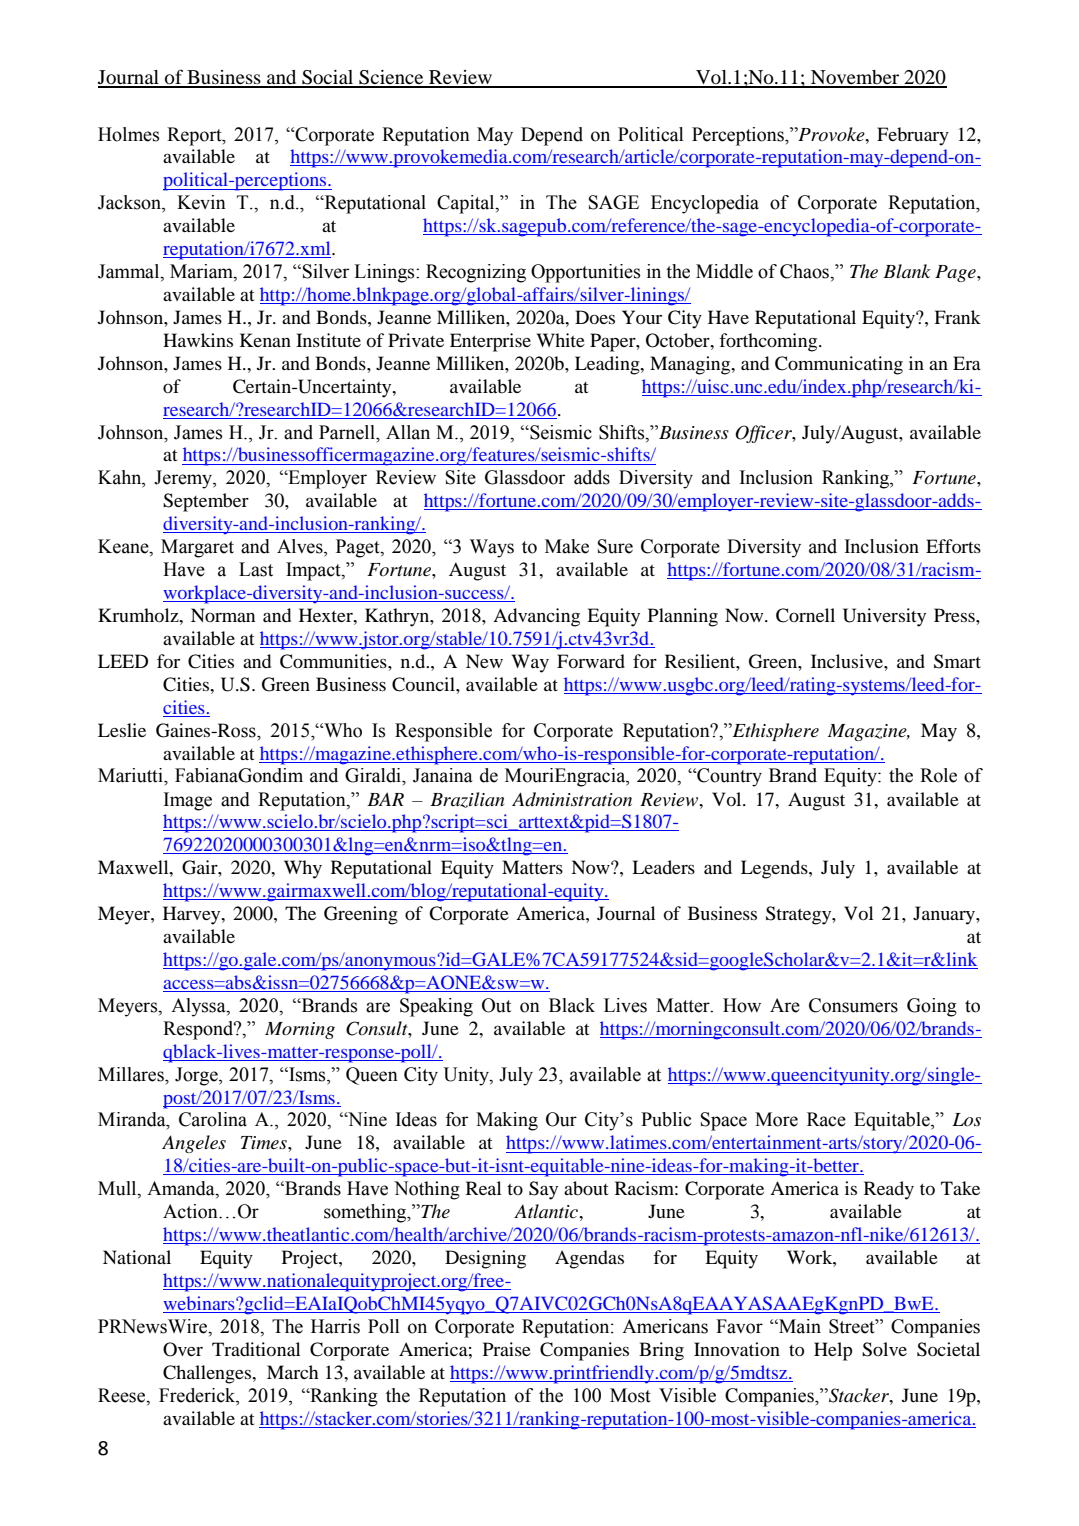 The width and height of the image is (1079, 1526). What do you see at coordinates (608, 365) in the image?
I see `Leading` at bounding box center [608, 365].
